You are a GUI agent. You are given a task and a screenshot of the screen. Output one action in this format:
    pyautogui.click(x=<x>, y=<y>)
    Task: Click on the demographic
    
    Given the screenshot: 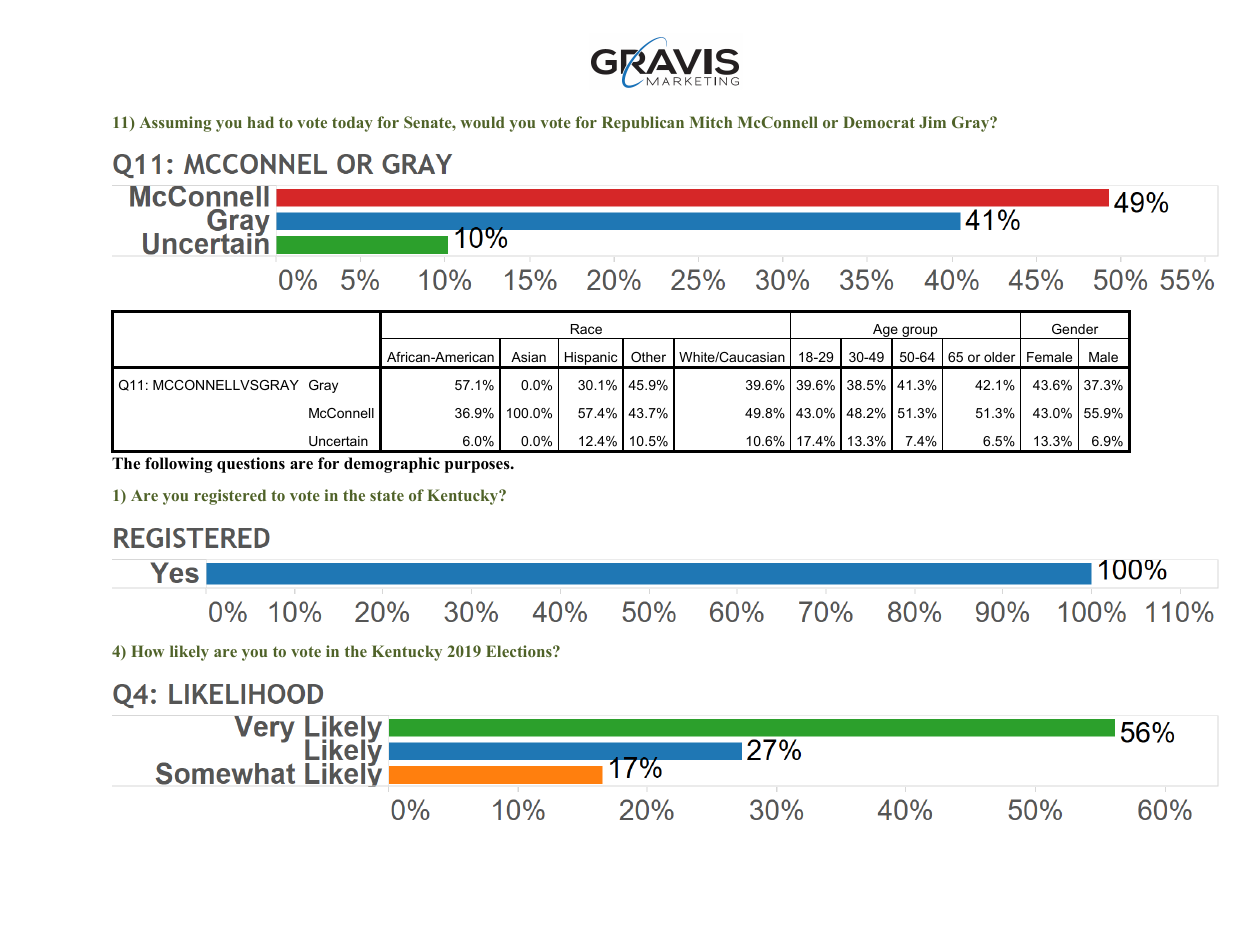 What is the action you would take?
    pyautogui.click(x=392, y=465)
